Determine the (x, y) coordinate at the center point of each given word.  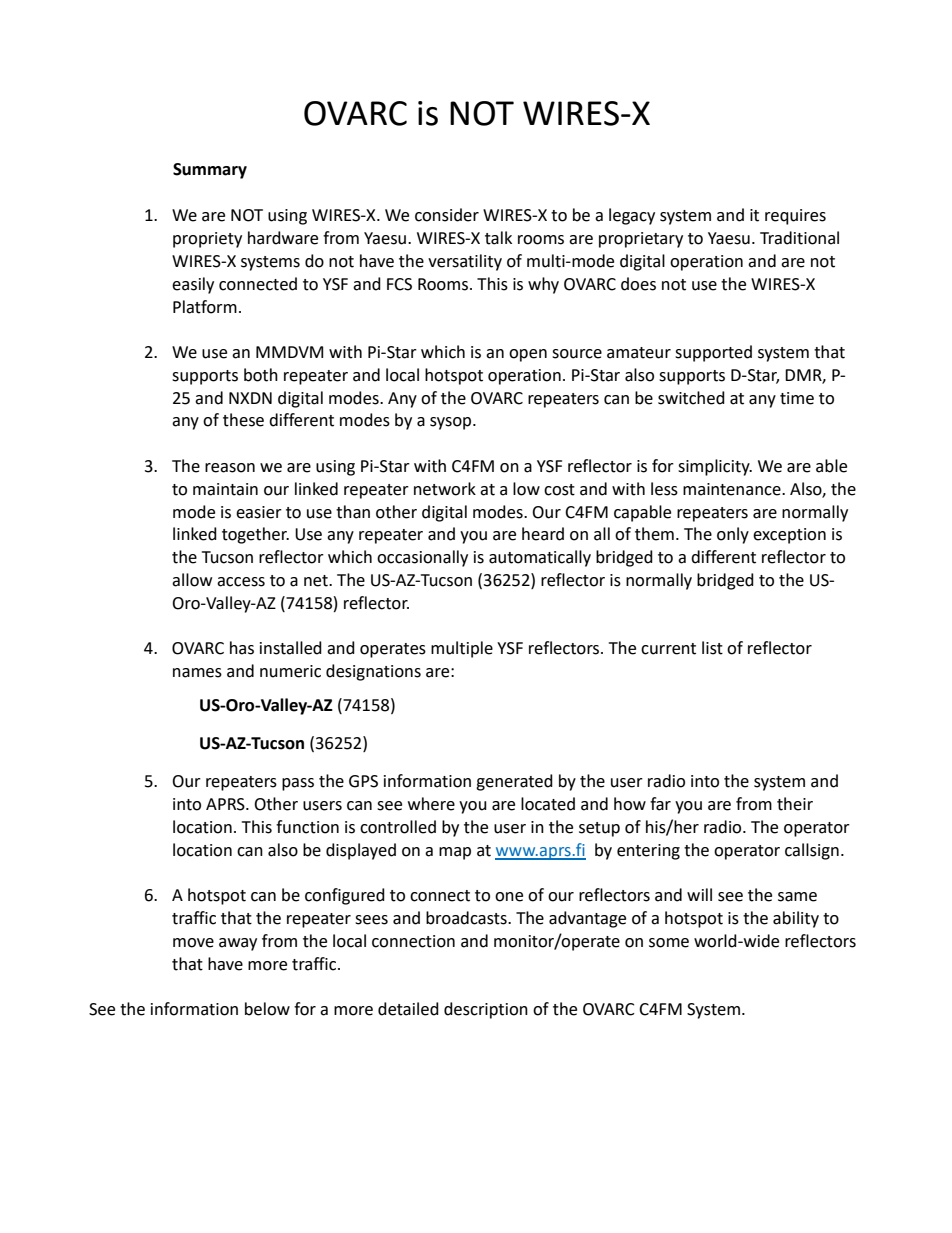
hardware (283, 238)
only (733, 535)
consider (447, 215)
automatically (540, 558)
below (267, 1009)
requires (795, 217)
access (241, 582)
